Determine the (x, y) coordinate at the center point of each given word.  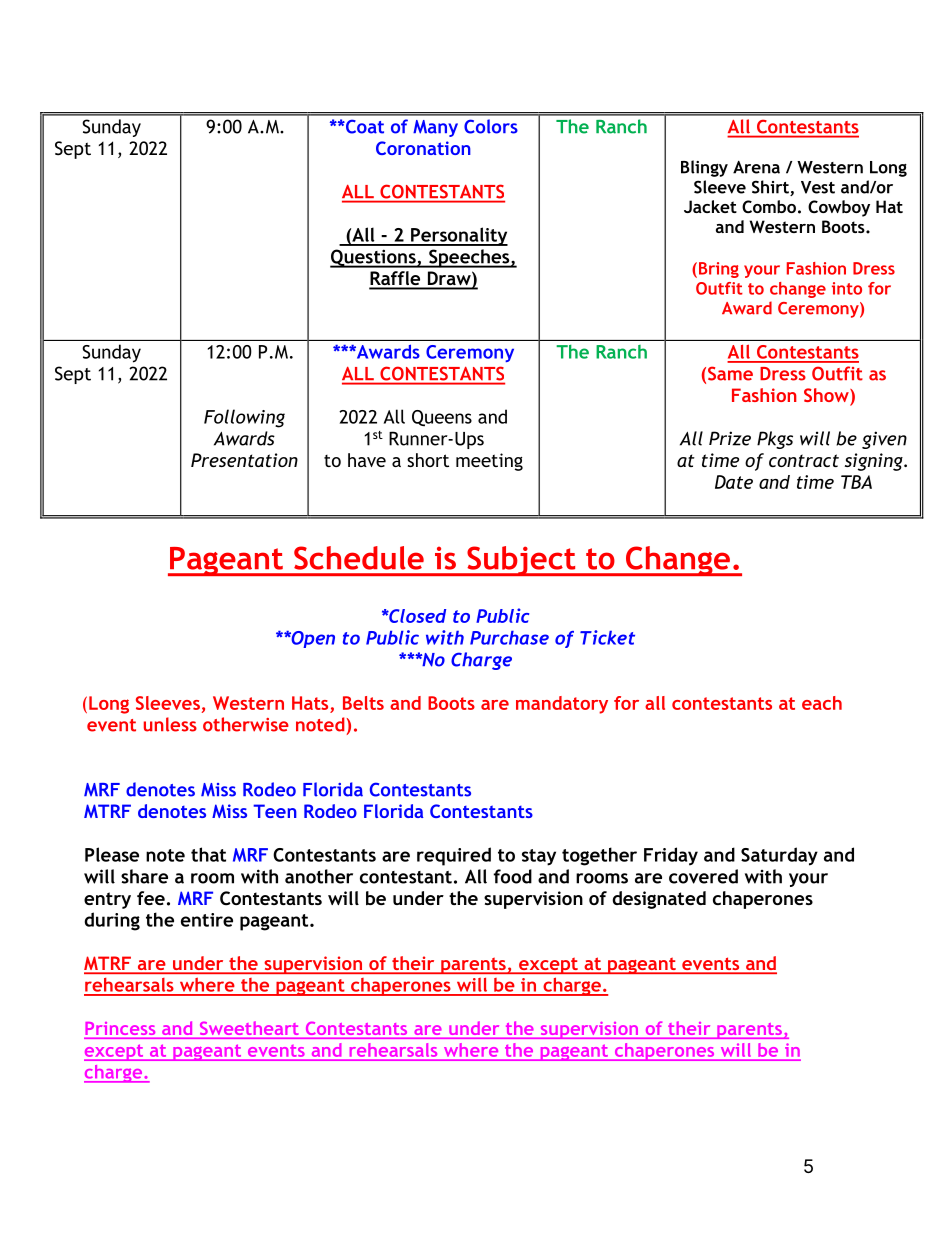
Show (827, 396)
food (513, 876)
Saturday (779, 856)
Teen (275, 811)
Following (244, 418)
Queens (442, 418)
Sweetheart (249, 1028)
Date (734, 482)
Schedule (359, 558)
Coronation (423, 148)
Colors (491, 126)
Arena (756, 167)
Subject (521, 561)
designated (659, 900)
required (454, 856)
